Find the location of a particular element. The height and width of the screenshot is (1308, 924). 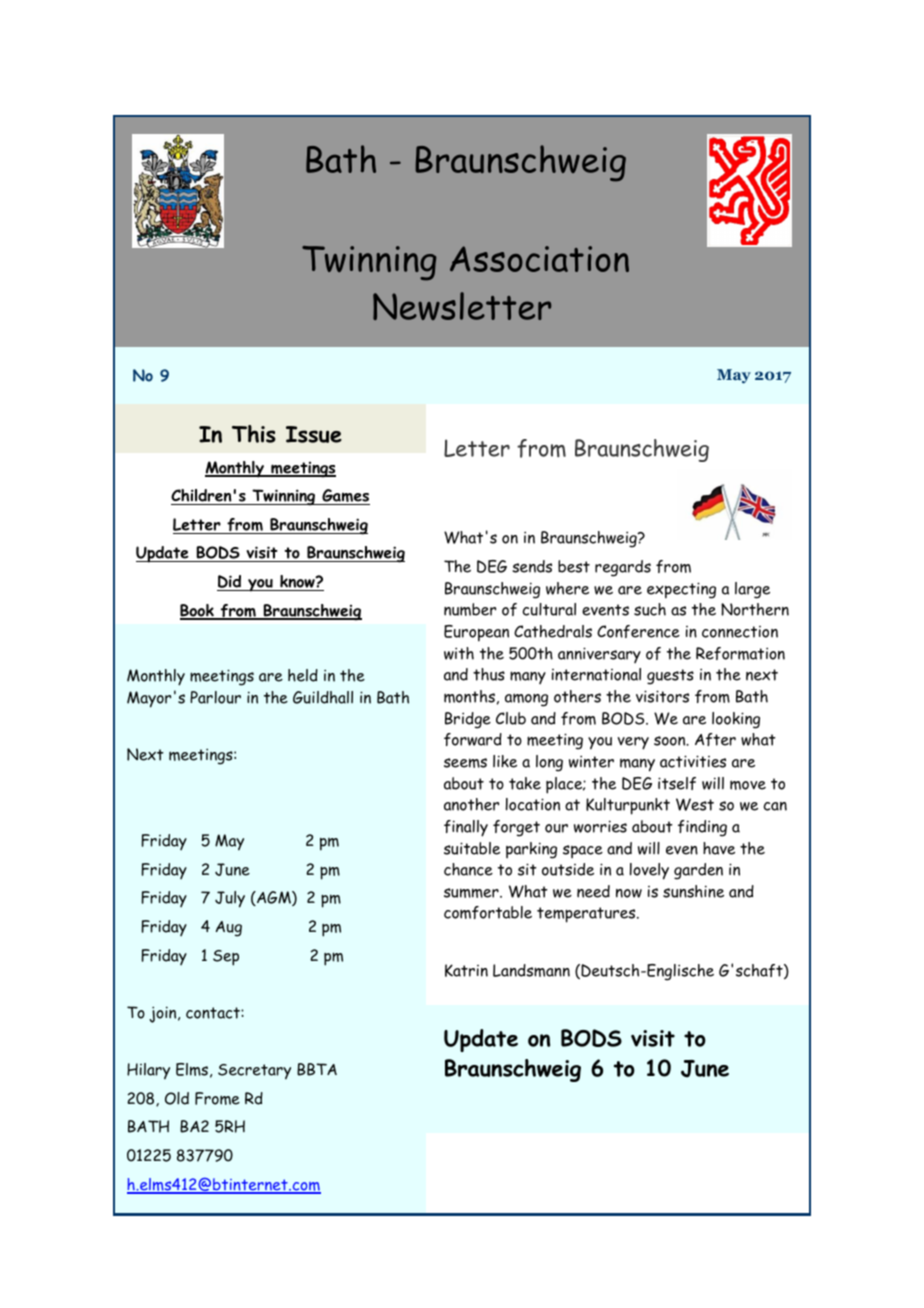

another is located at coordinates (471, 804).
